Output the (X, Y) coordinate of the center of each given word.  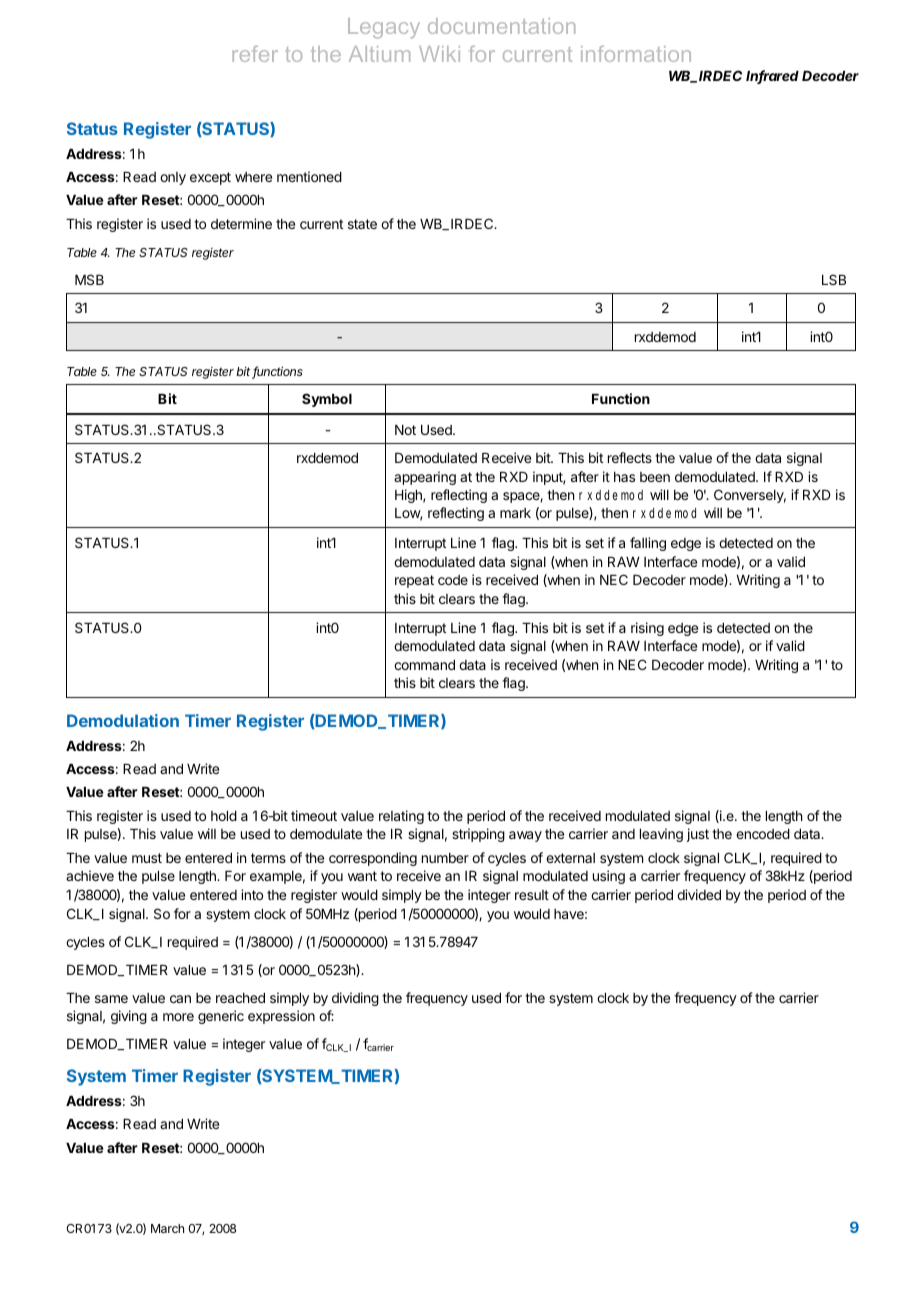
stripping (478, 835)
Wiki (439, 54)
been (655, 477)
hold (224, 816)
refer (255, 54)
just (698, 835)
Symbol (327, 400)
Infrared (772, 77)
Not (405, 430)
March (167, 1228)
